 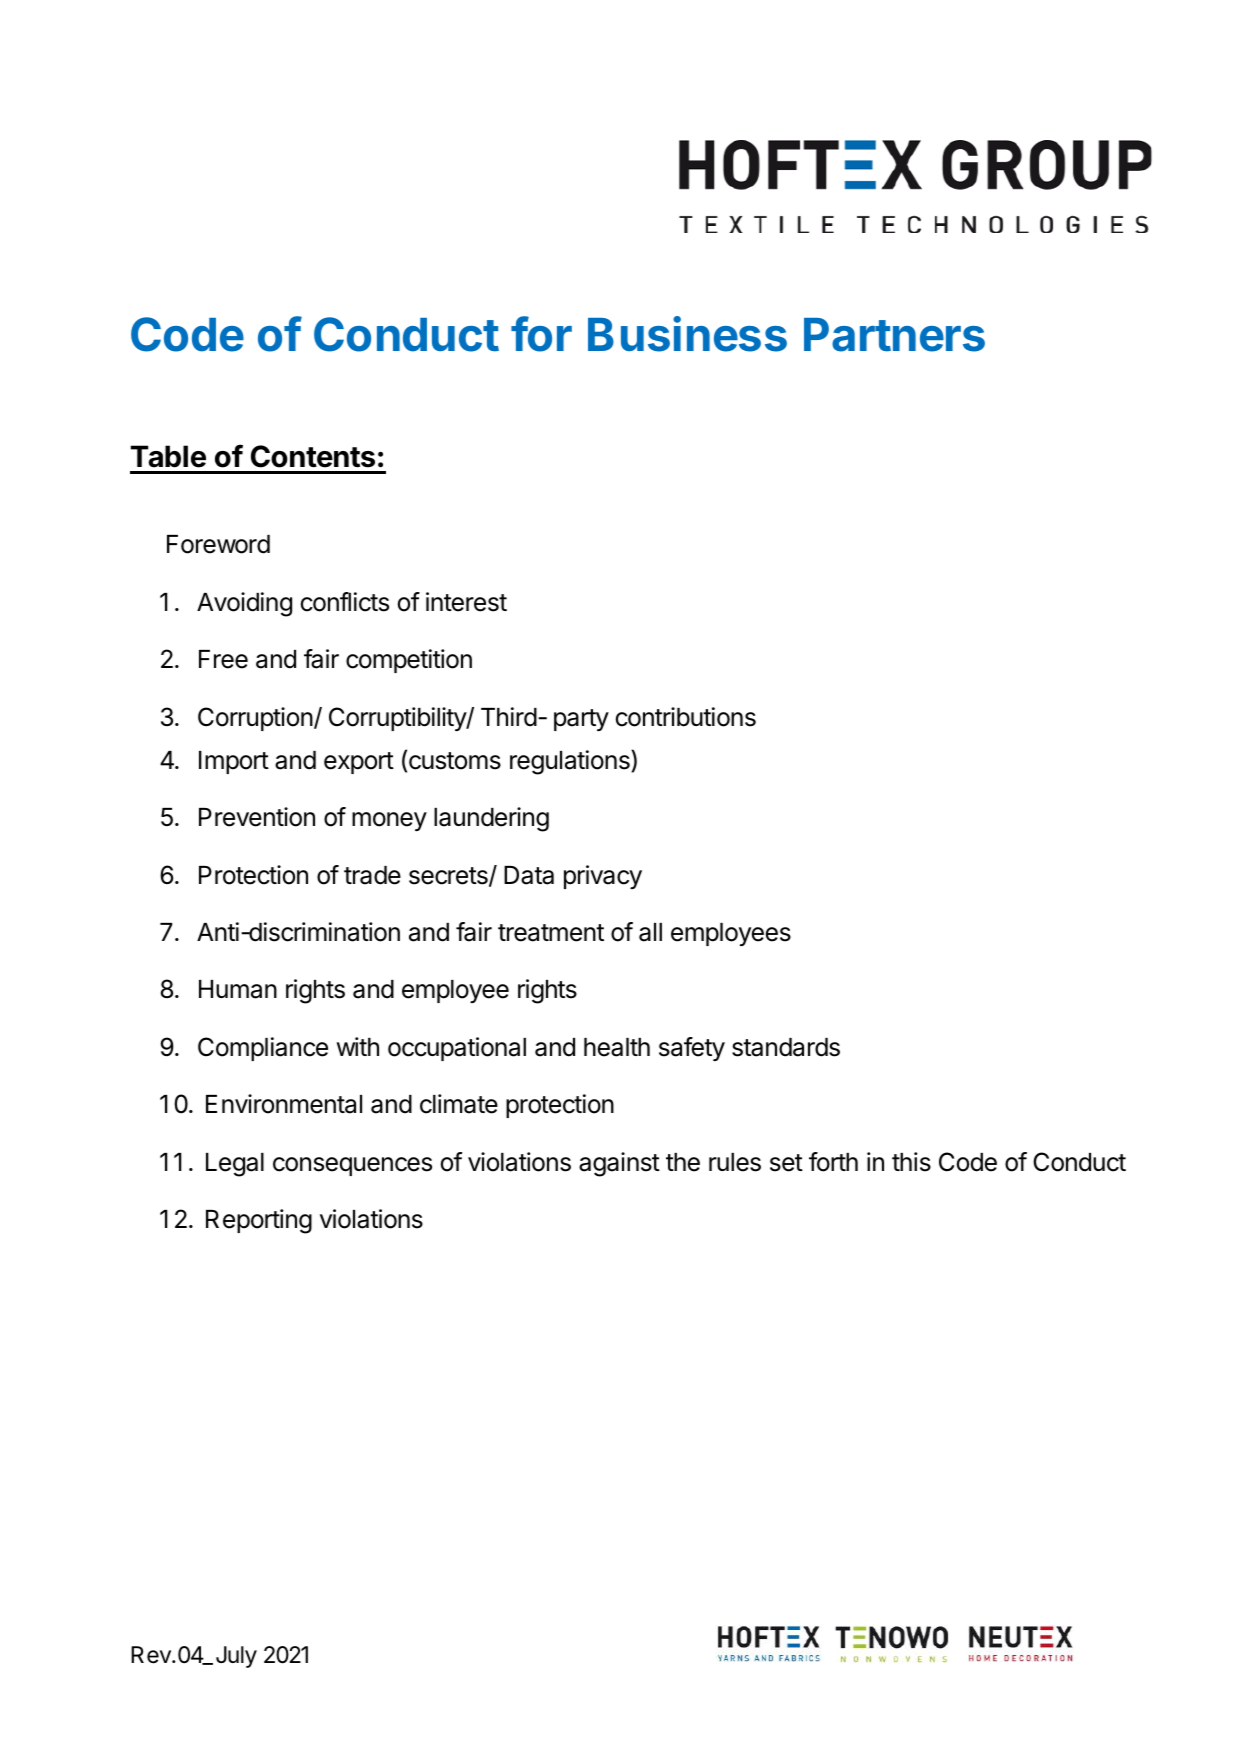 I want to click on Foreword, so click(x=218, y=544).
